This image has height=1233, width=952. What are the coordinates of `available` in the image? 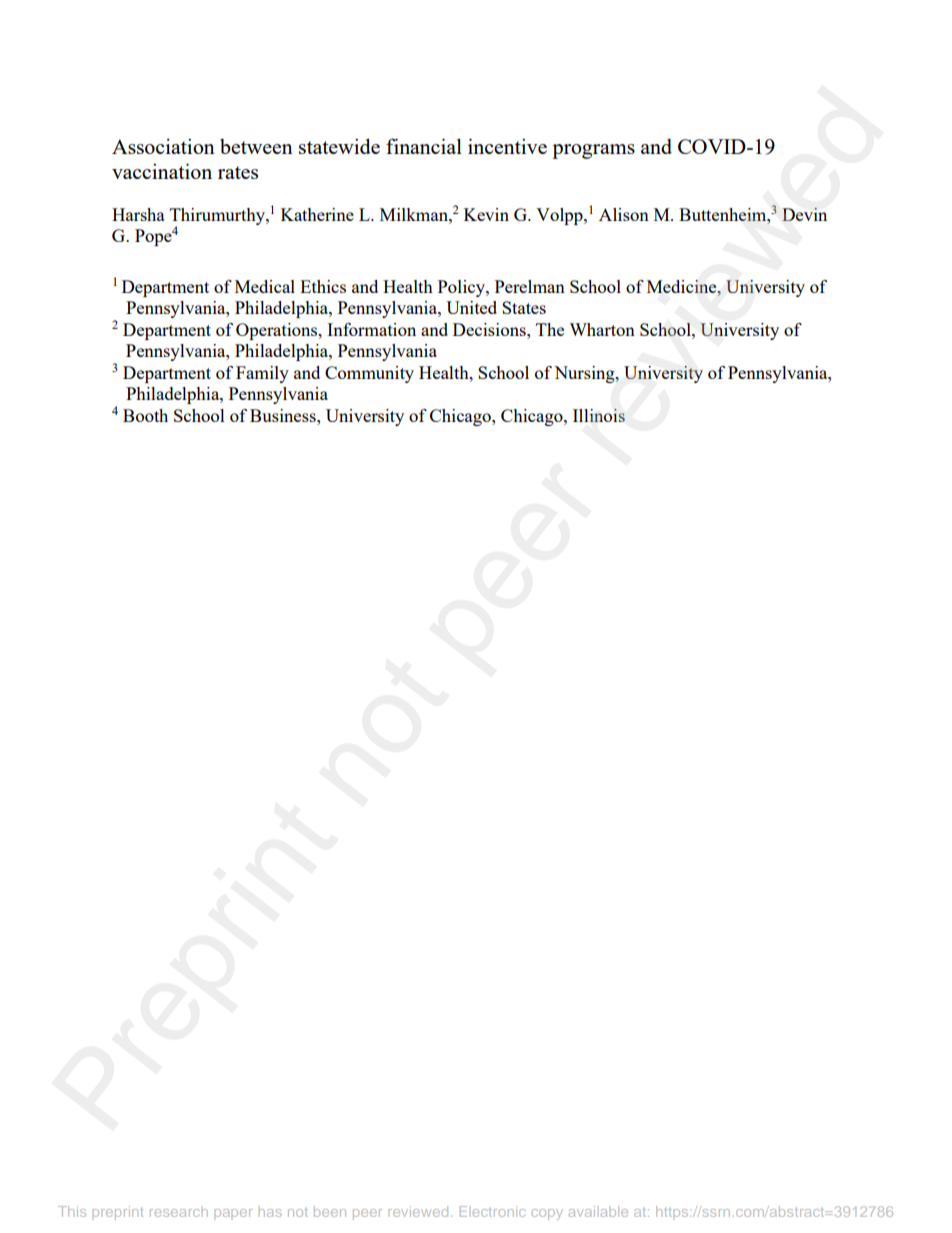 It's located at (598, 1211).
